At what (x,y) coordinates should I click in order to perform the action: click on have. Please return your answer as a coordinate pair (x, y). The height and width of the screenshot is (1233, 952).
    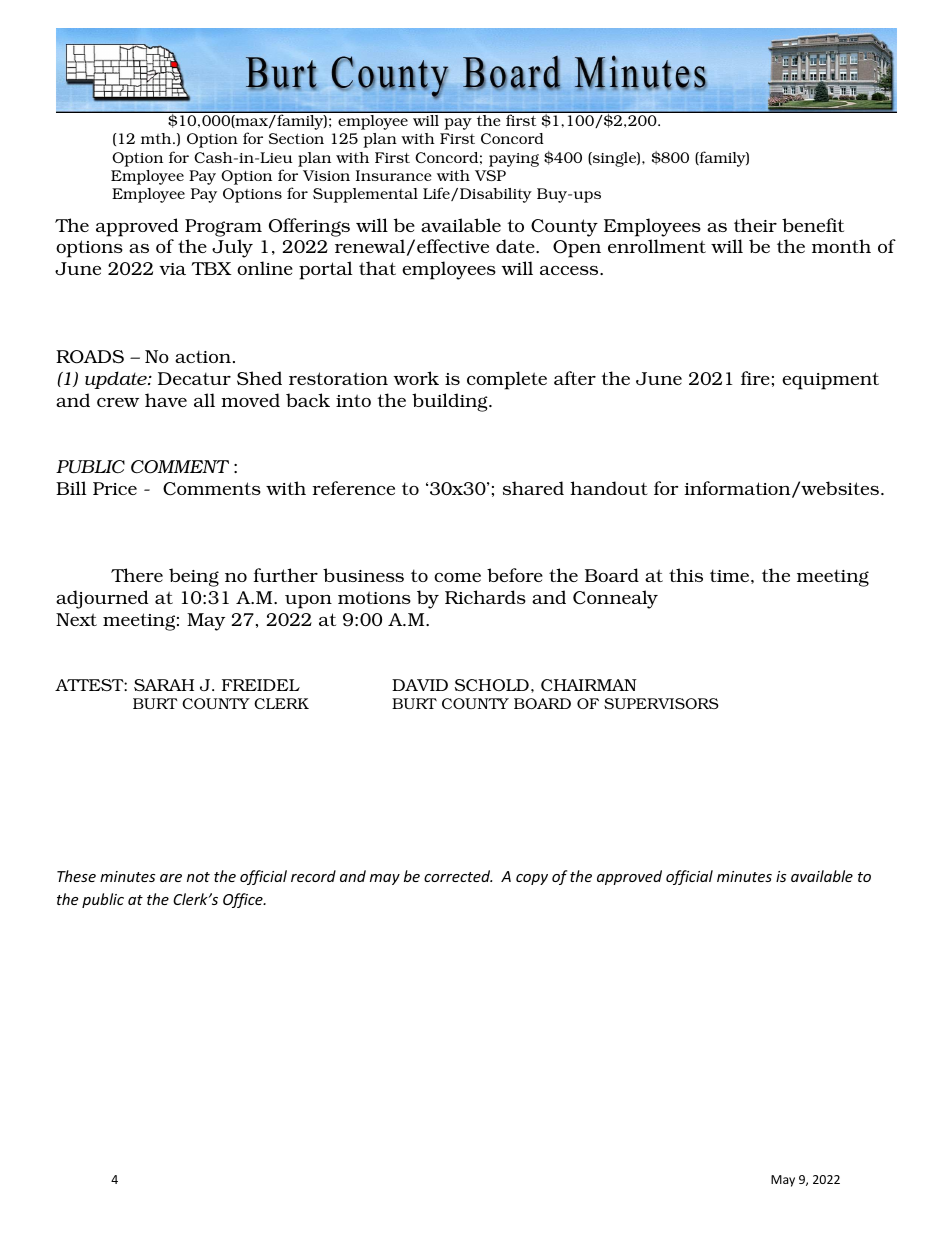
    Looking at the image, I should click on (166, 400).
